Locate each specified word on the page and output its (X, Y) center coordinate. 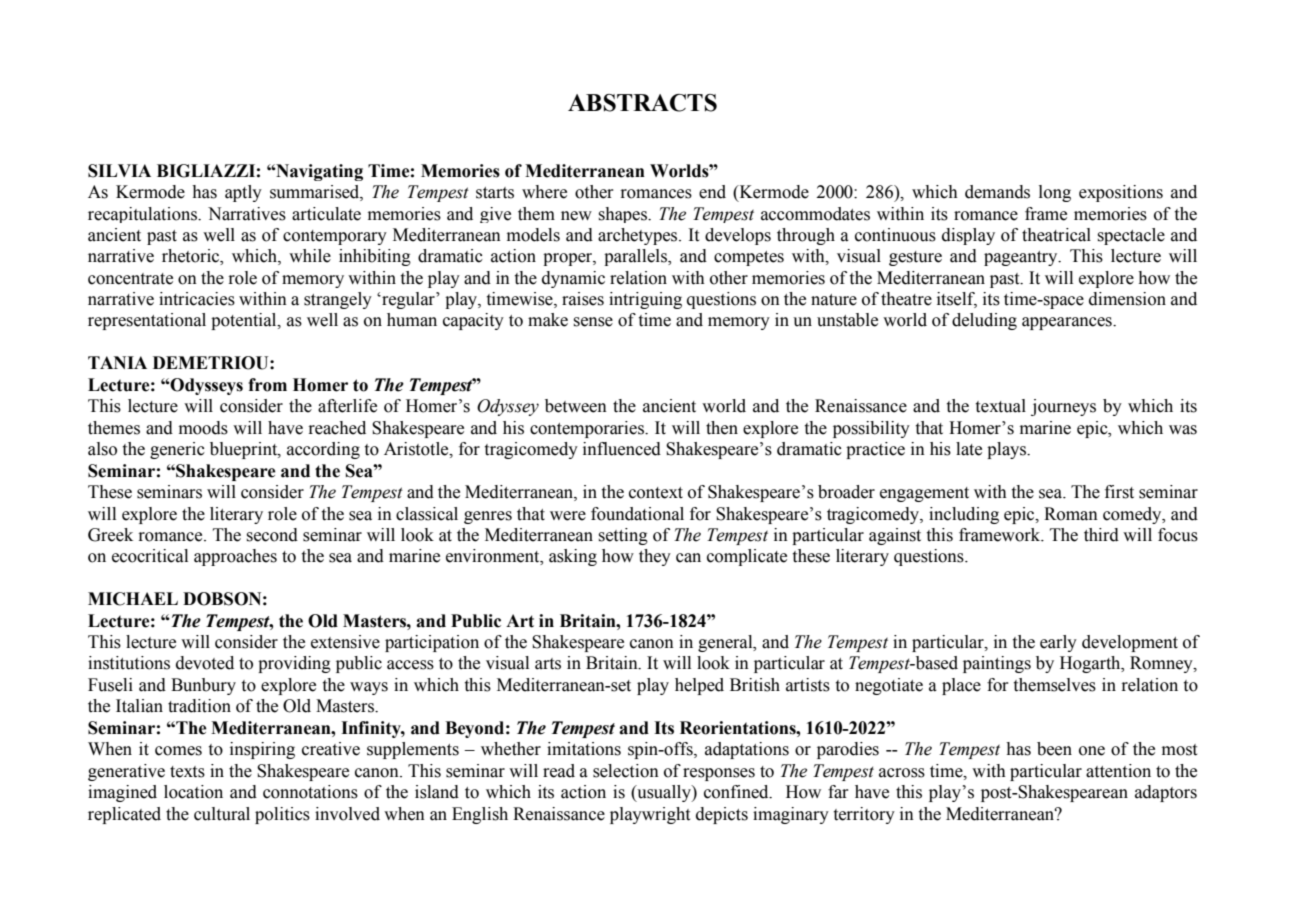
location (193, 792)
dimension (1127, 299)
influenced (622, 449)
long (1055, 193)
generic (177, 450)
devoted (205, 663)
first (1119, 492)
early (1058, 643)
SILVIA (119, 171)
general (726, 643)
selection (626, 771)
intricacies (197, 299)
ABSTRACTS (642, 103)
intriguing (645, 300)
